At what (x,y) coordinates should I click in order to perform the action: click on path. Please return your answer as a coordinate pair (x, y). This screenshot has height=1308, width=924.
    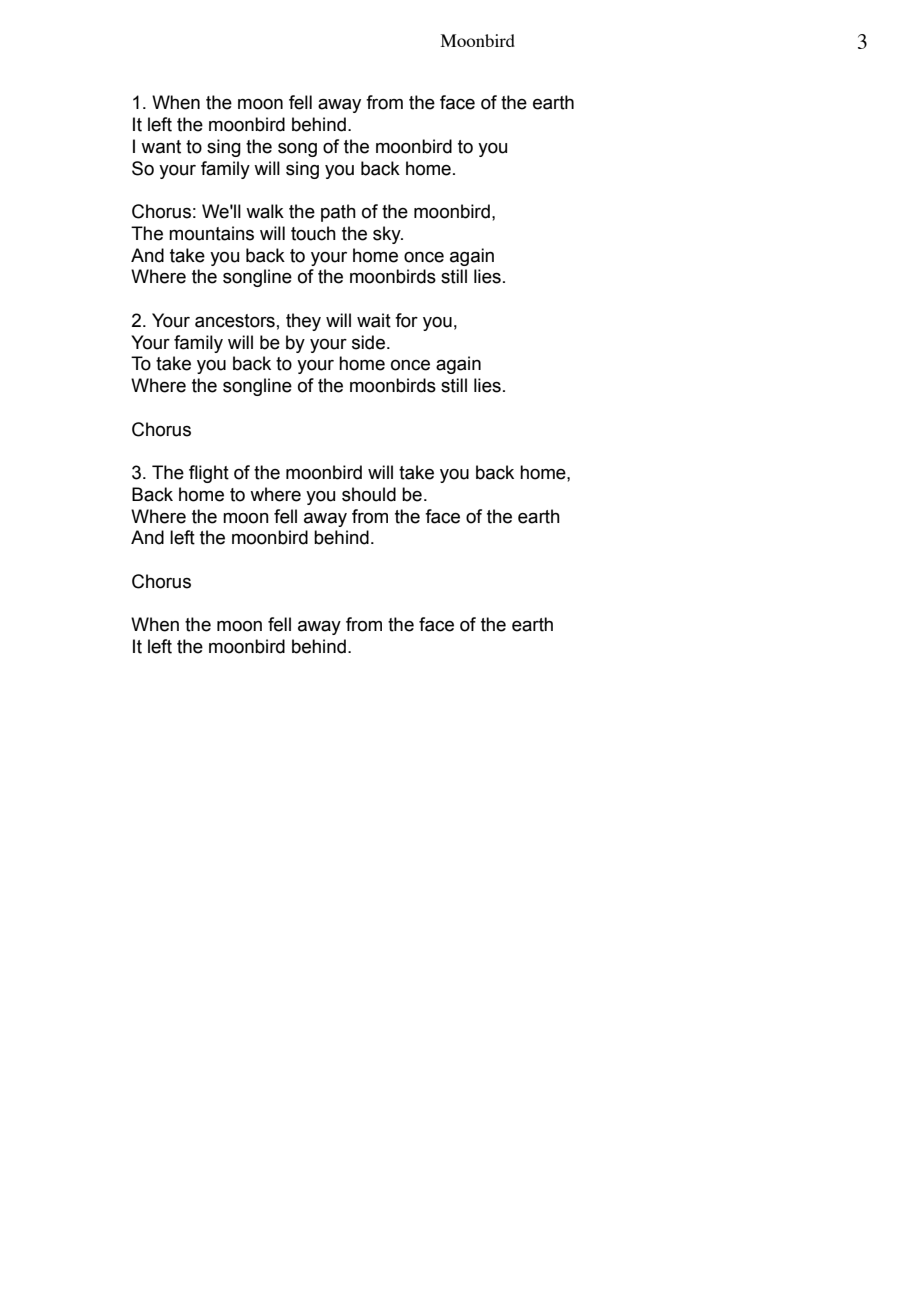
    Looking at the image, I should click on (338, 213).
